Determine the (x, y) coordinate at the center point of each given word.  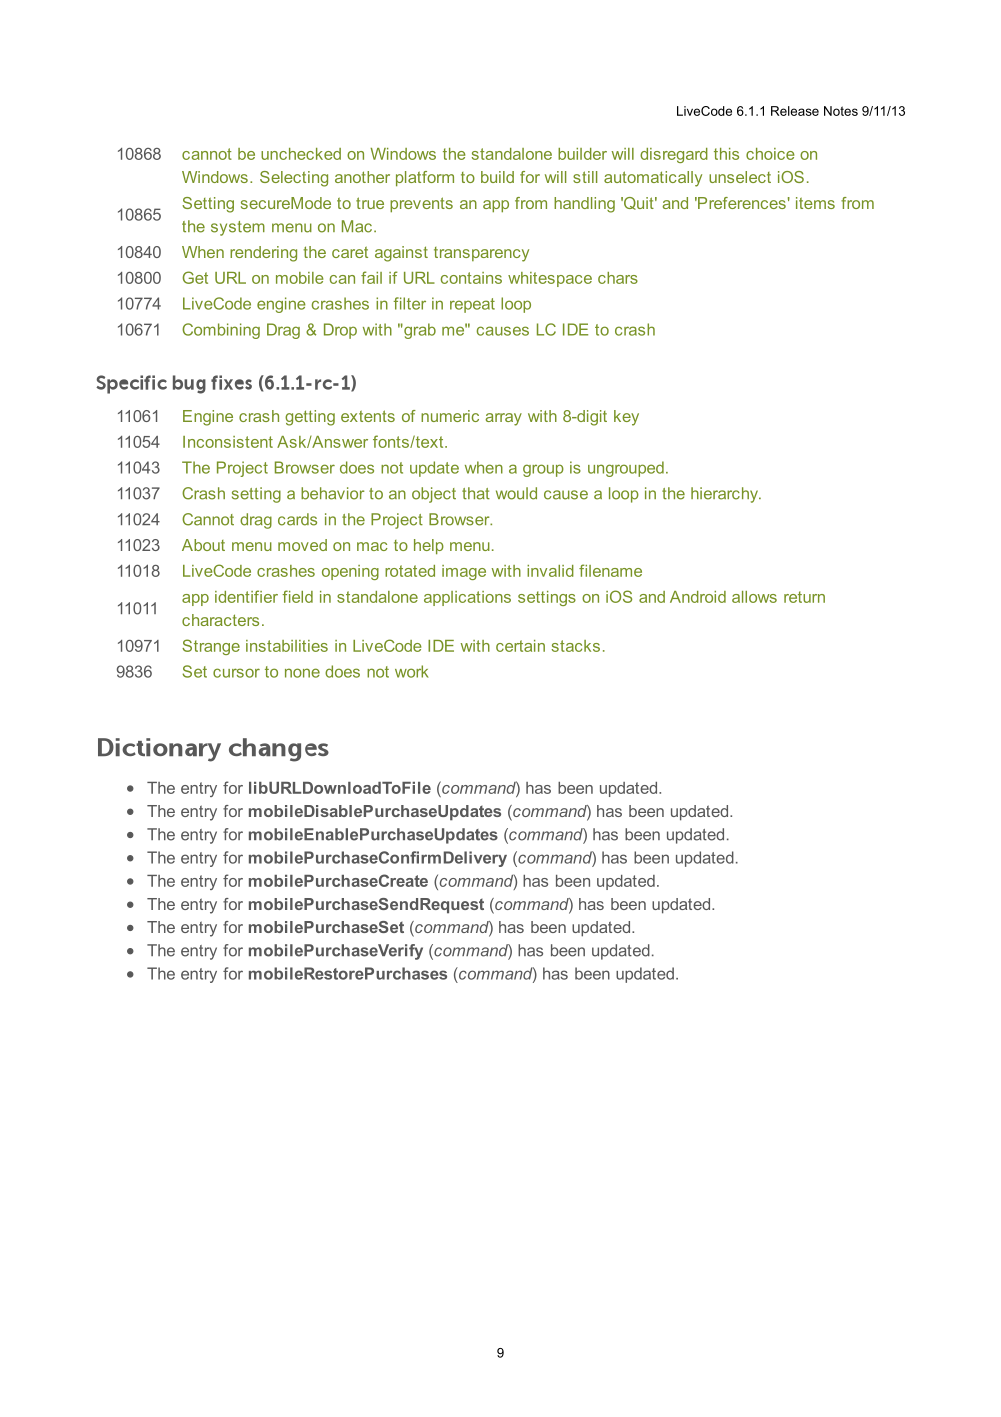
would (516, 493)
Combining (221, 331)
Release (795, 111)
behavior (332, 493)
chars (618, 278)
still (585, 177)
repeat (472, 305)
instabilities (287, 646)
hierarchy (725, 495)
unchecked (301, 154)
